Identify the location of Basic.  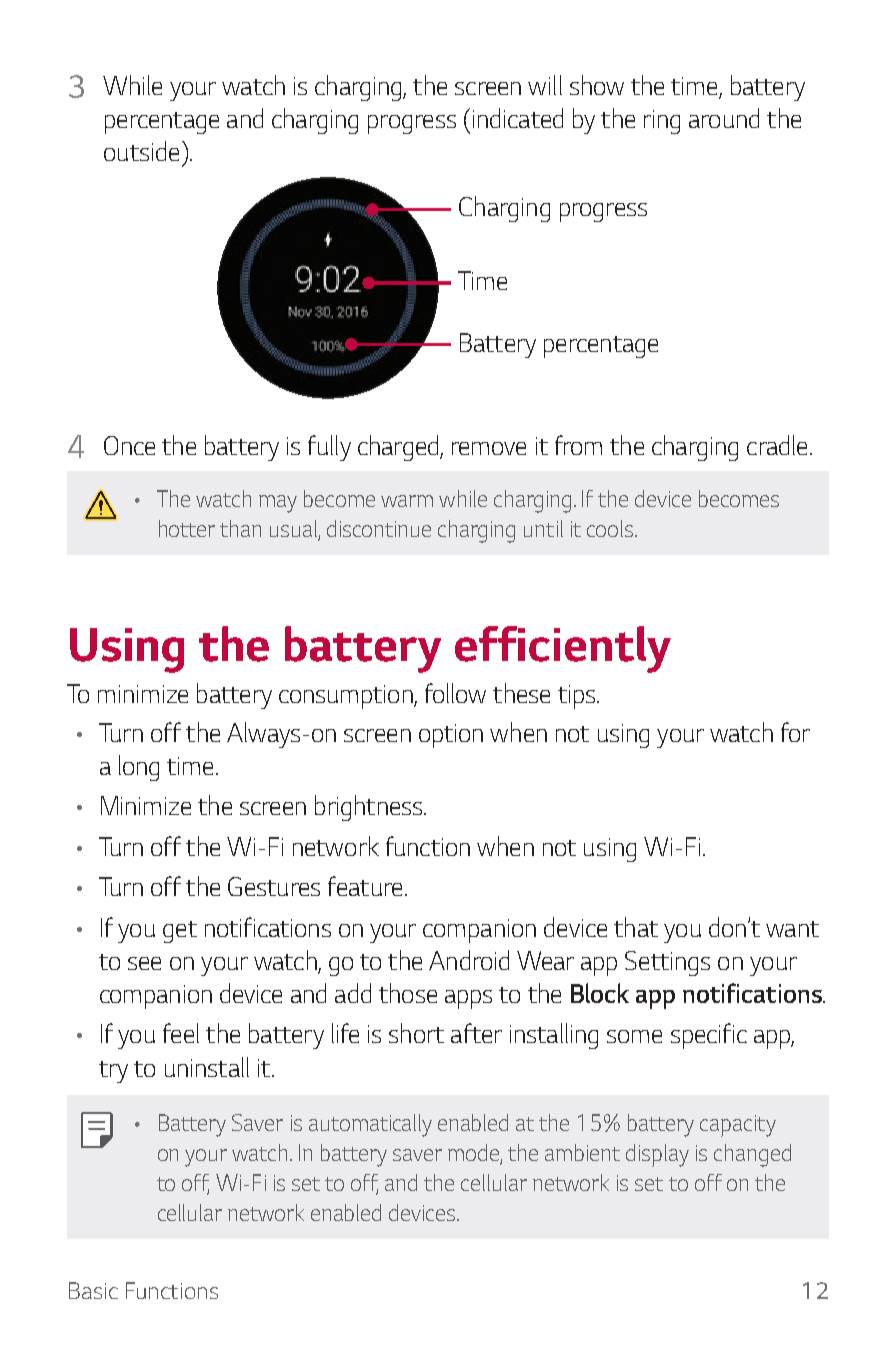
(93, 1290).
